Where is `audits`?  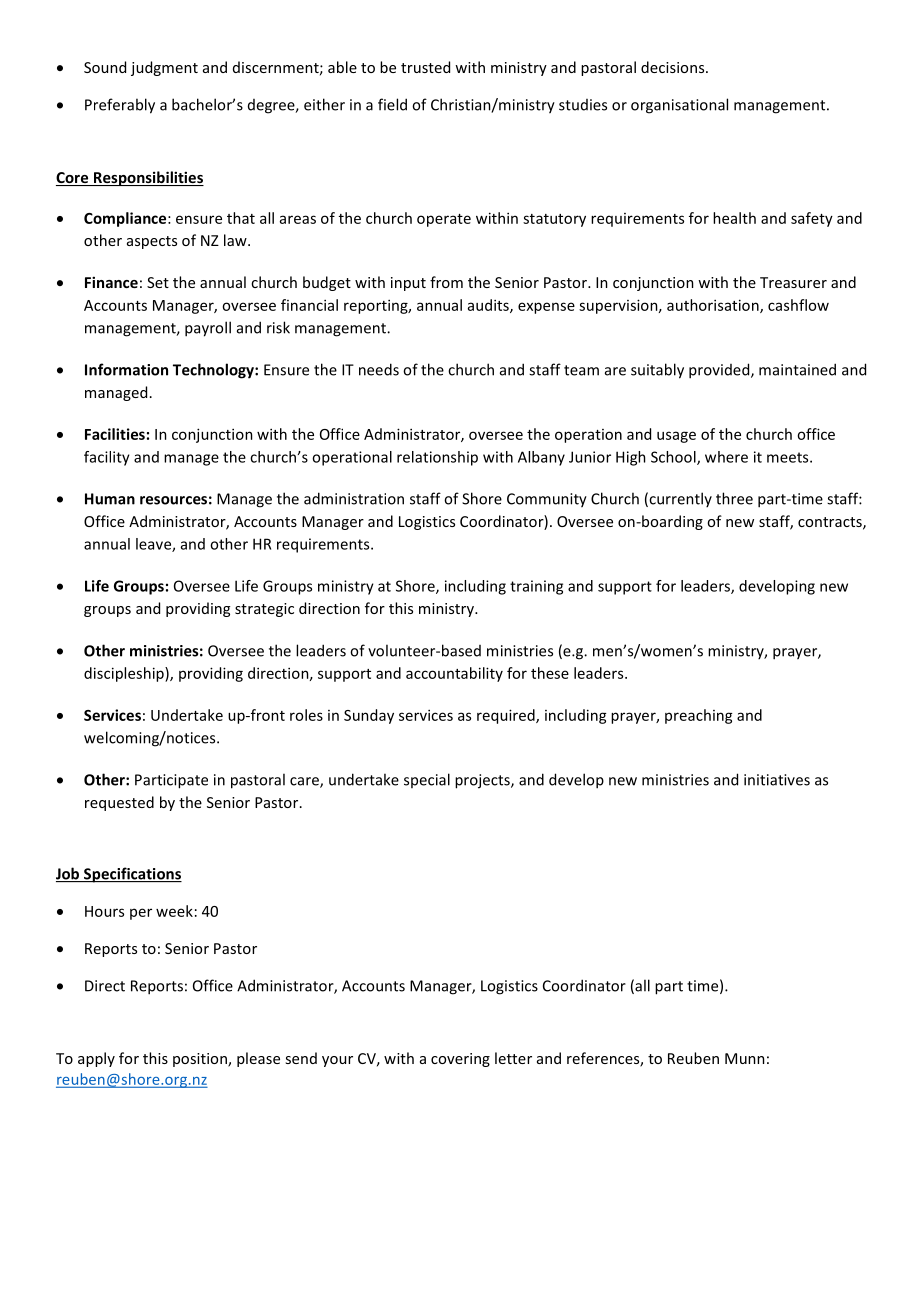 audits is located at coordinates (489, 306).
